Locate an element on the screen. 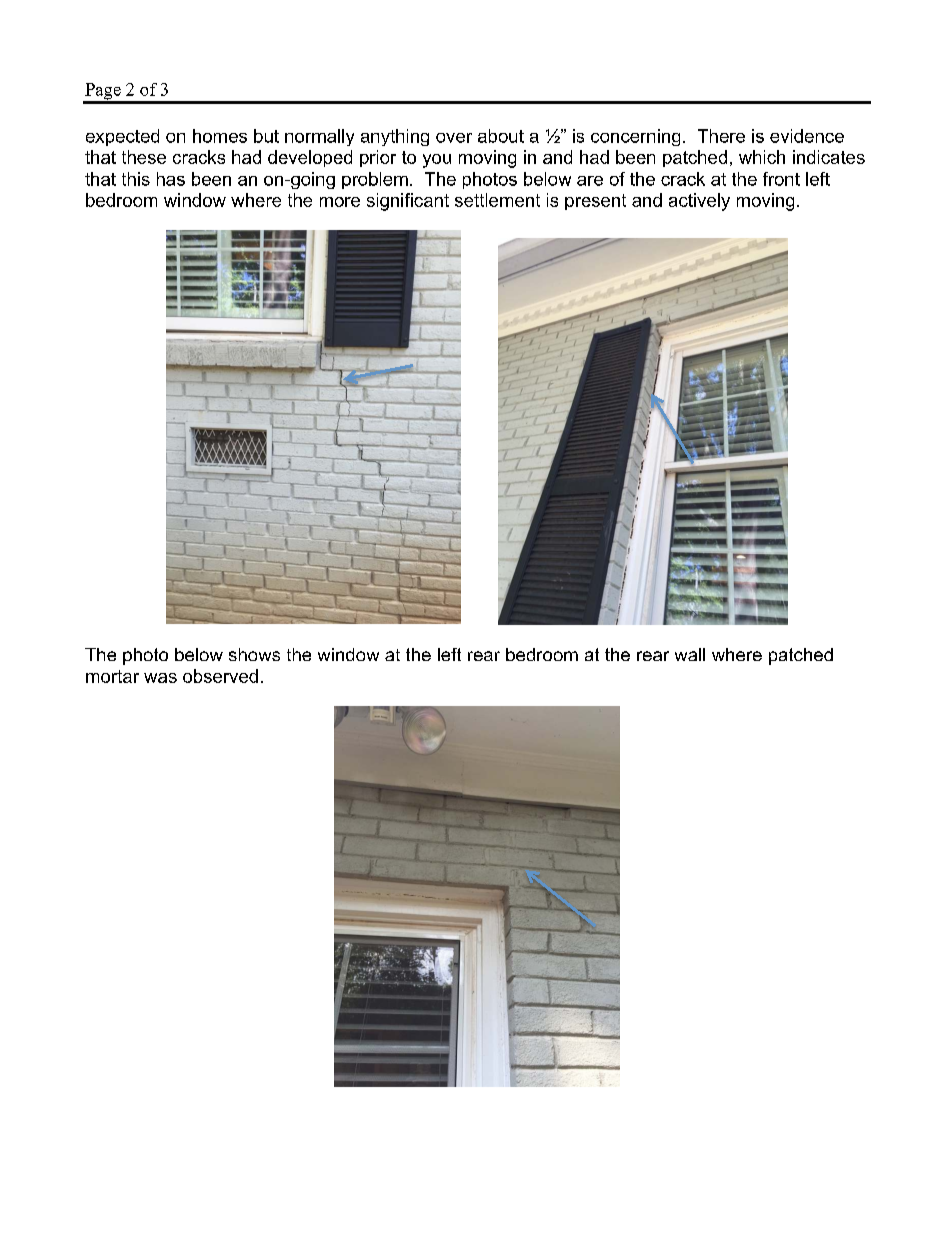  homes is located at coordinates (220, 136).
